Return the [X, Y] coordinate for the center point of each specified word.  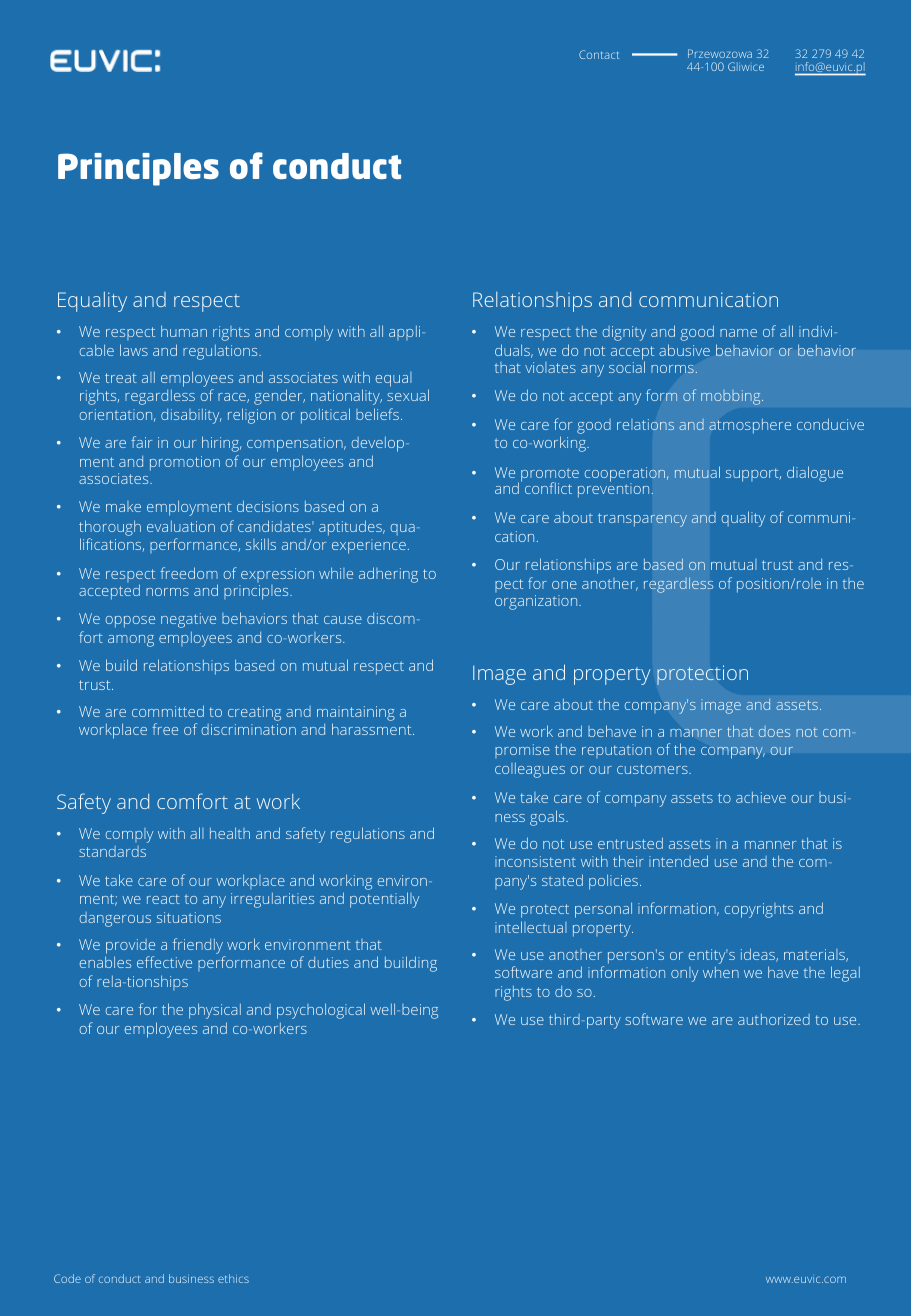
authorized [774, 1019]
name [738, 333]
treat [121, 378]
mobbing [732, 397]
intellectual [531, 927]
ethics [233, 1278]
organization [537, 602]
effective [164, 962]
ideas [759, 955]
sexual [408, 395]
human [184, 331]
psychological [321, 1011]
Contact [599, 54]
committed [168, 711]
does [774, 731]
